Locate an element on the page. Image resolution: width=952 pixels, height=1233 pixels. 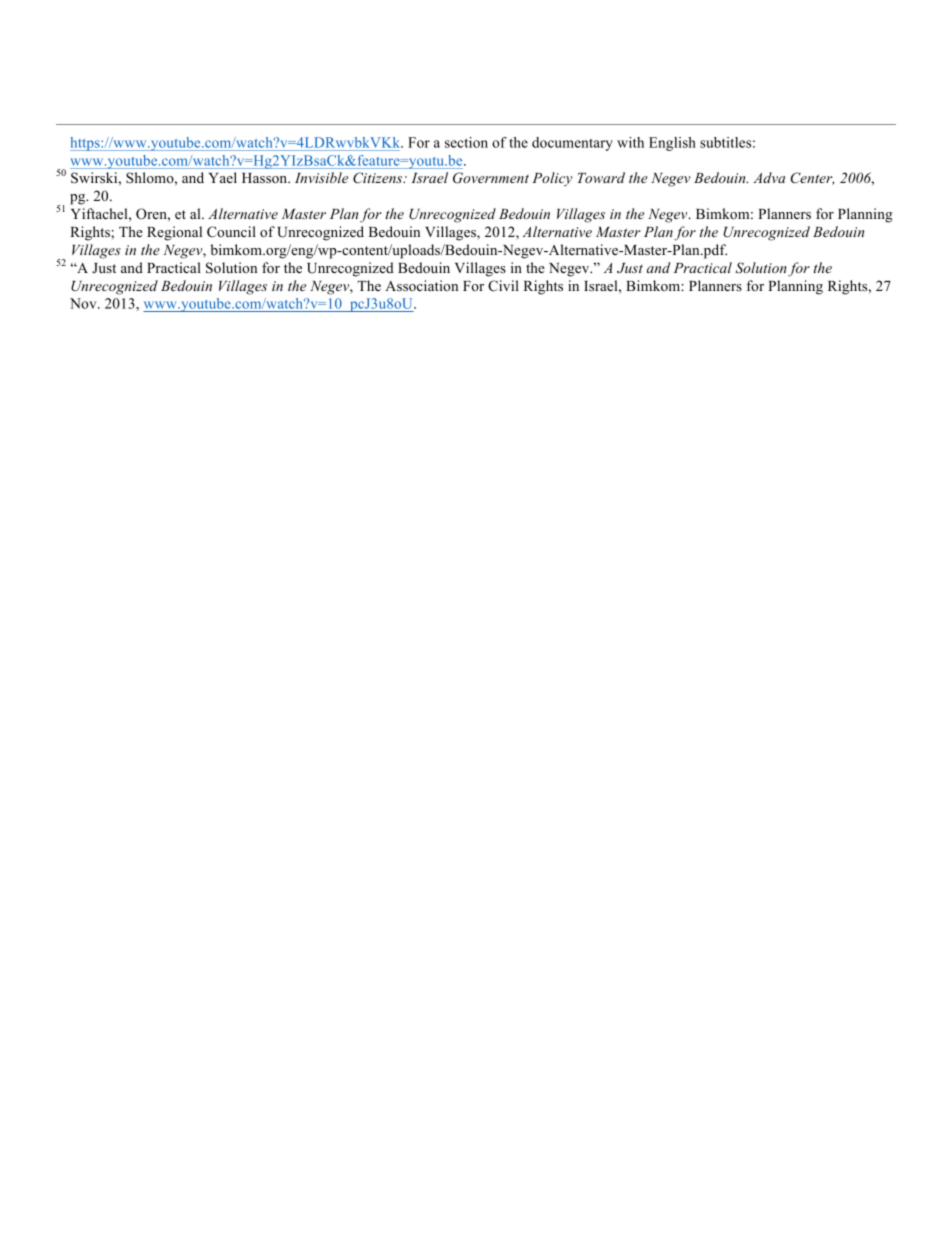
Regional is located at coordinates (174, 233).
